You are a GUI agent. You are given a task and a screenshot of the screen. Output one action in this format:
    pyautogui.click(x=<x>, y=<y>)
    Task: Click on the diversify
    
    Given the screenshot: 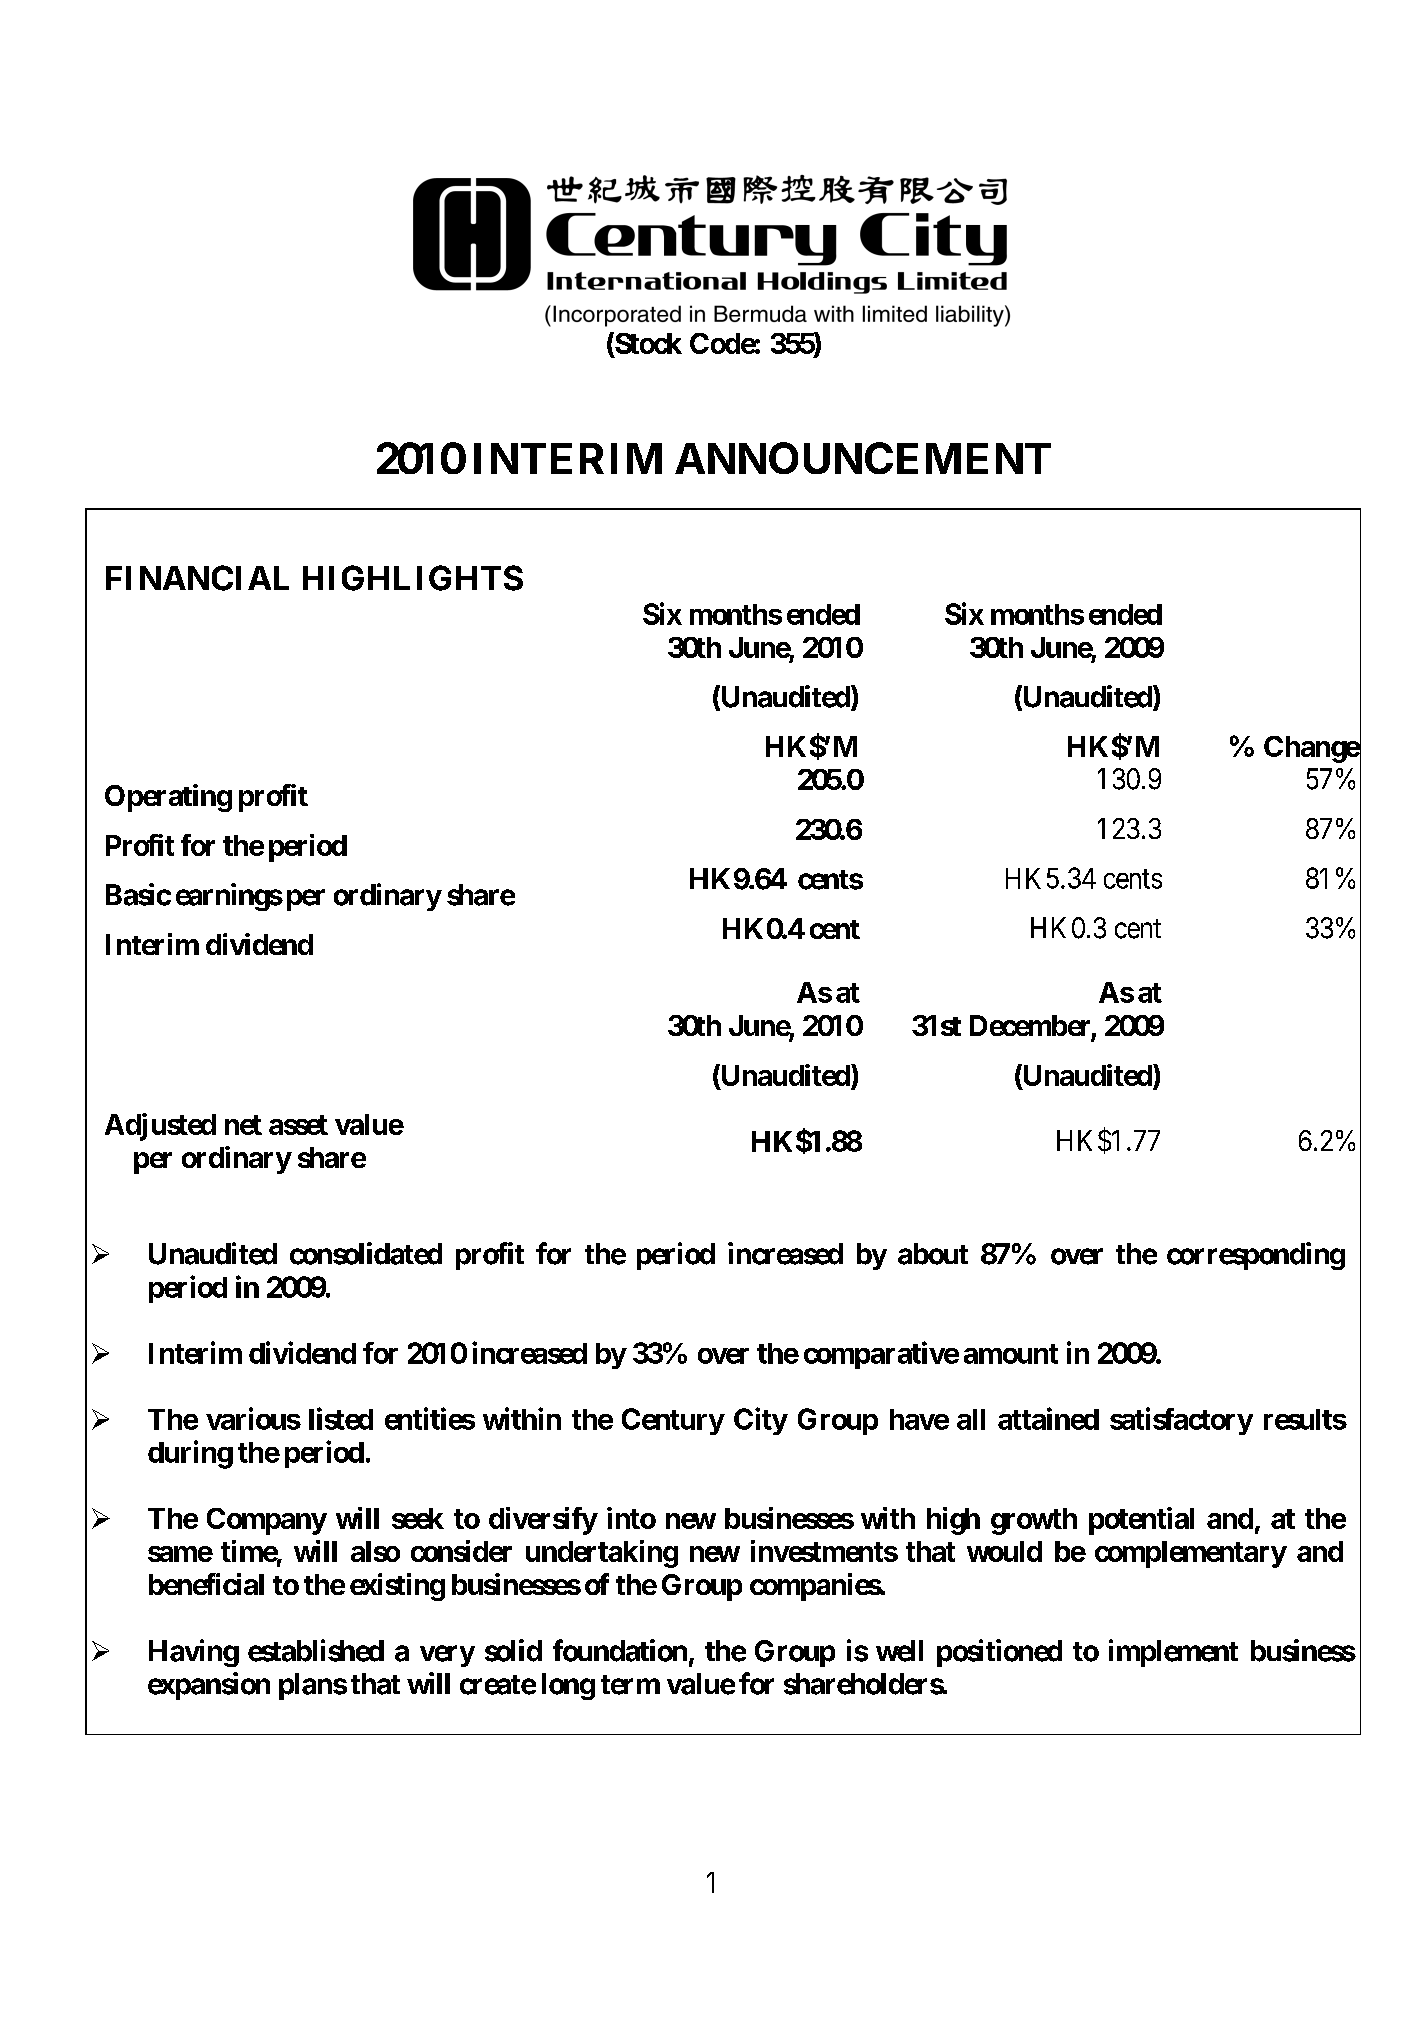 What is the action you would take?
    pyautogui.click(x=543, y=1521)
